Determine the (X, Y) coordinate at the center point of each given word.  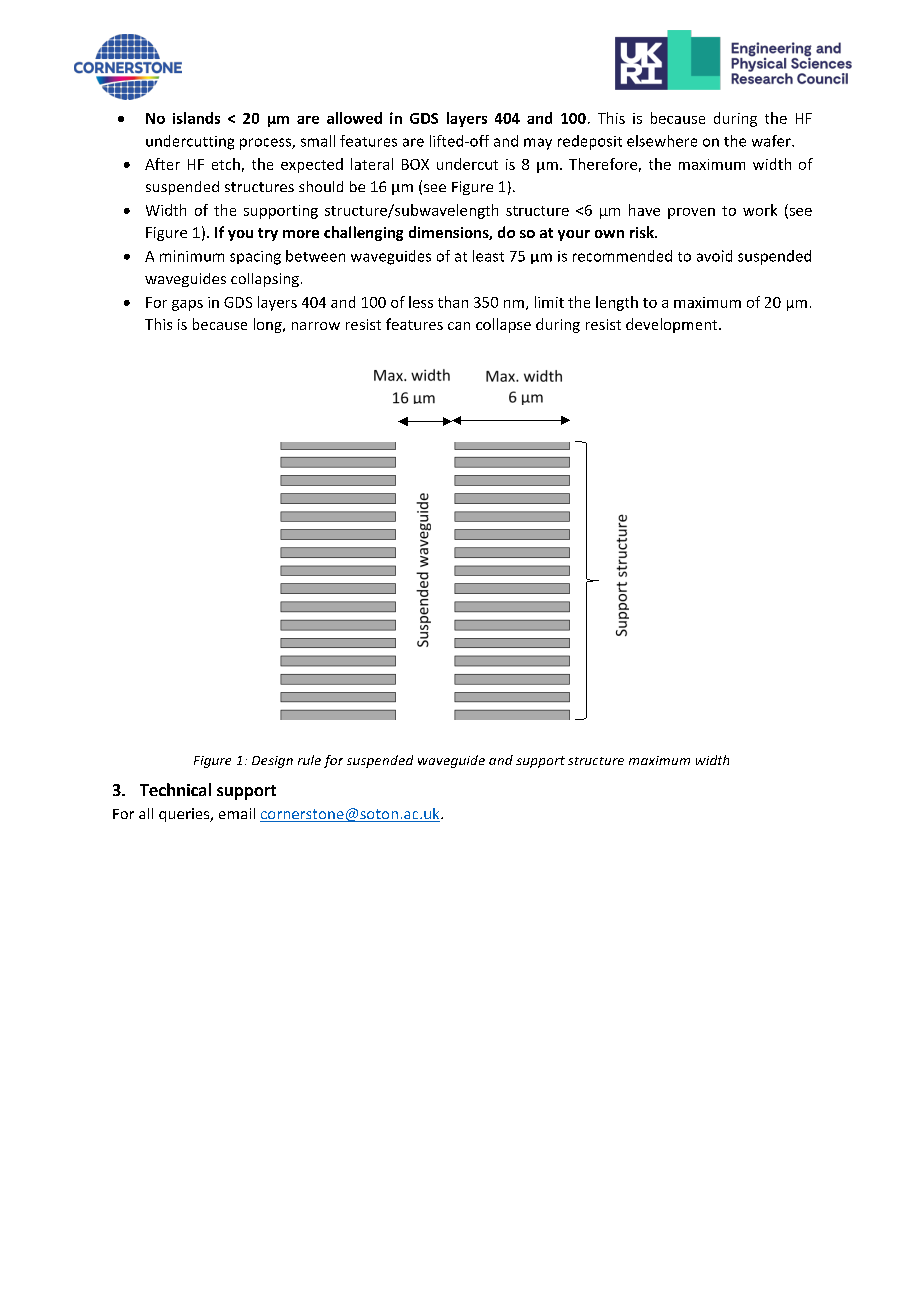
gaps (187, 305)
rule (309, 760)
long (269, 325)
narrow (316, 326)
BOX (415, 164)
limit (549, 302)
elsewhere (662, 141)
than (453, 302)
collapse (503, 325)
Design (272, 762)
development (673, 325)
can (459, 326)
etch (226, 164)
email (237, 813)
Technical (175, 789)
